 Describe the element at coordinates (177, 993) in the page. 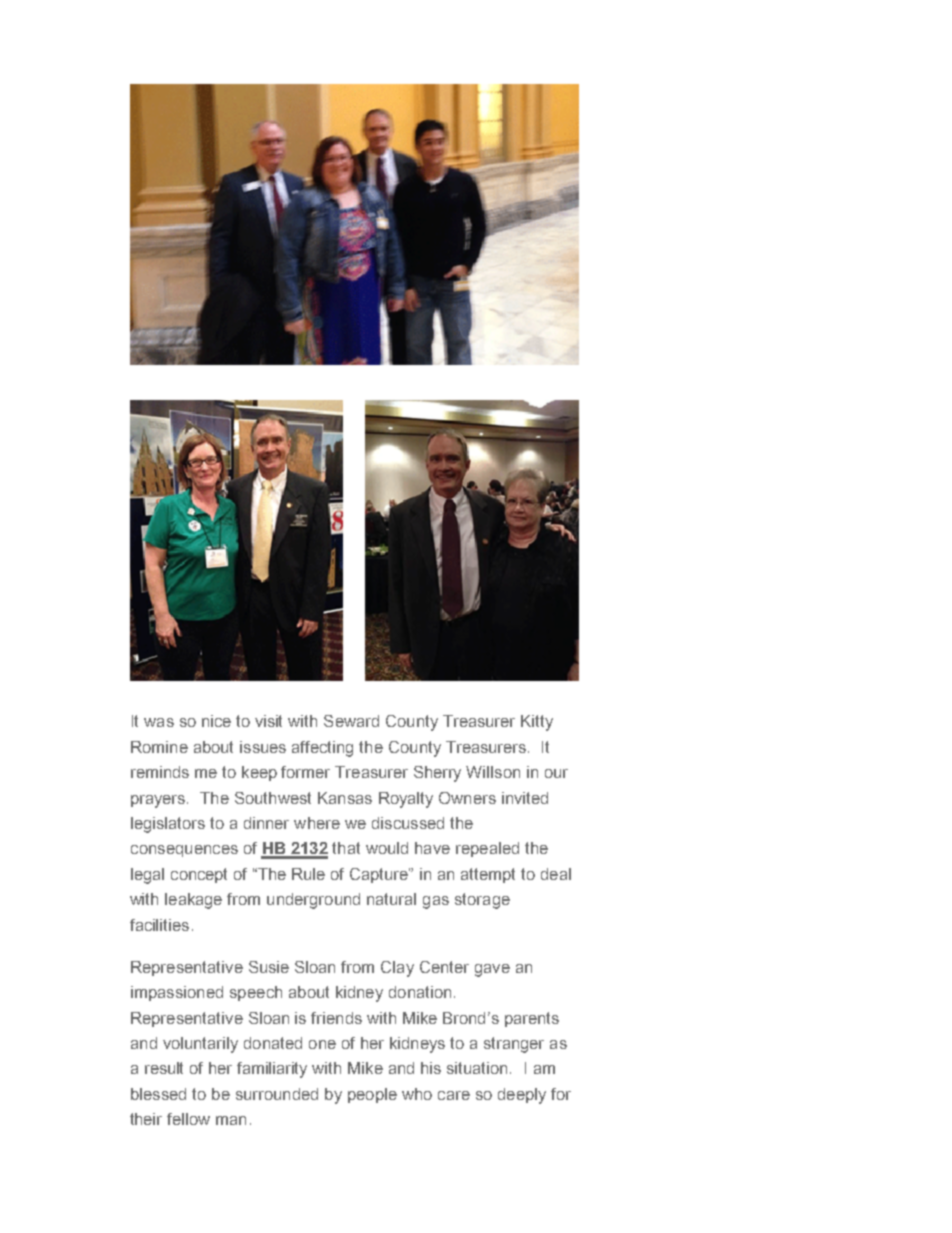

I see `impassioned` at that location.
